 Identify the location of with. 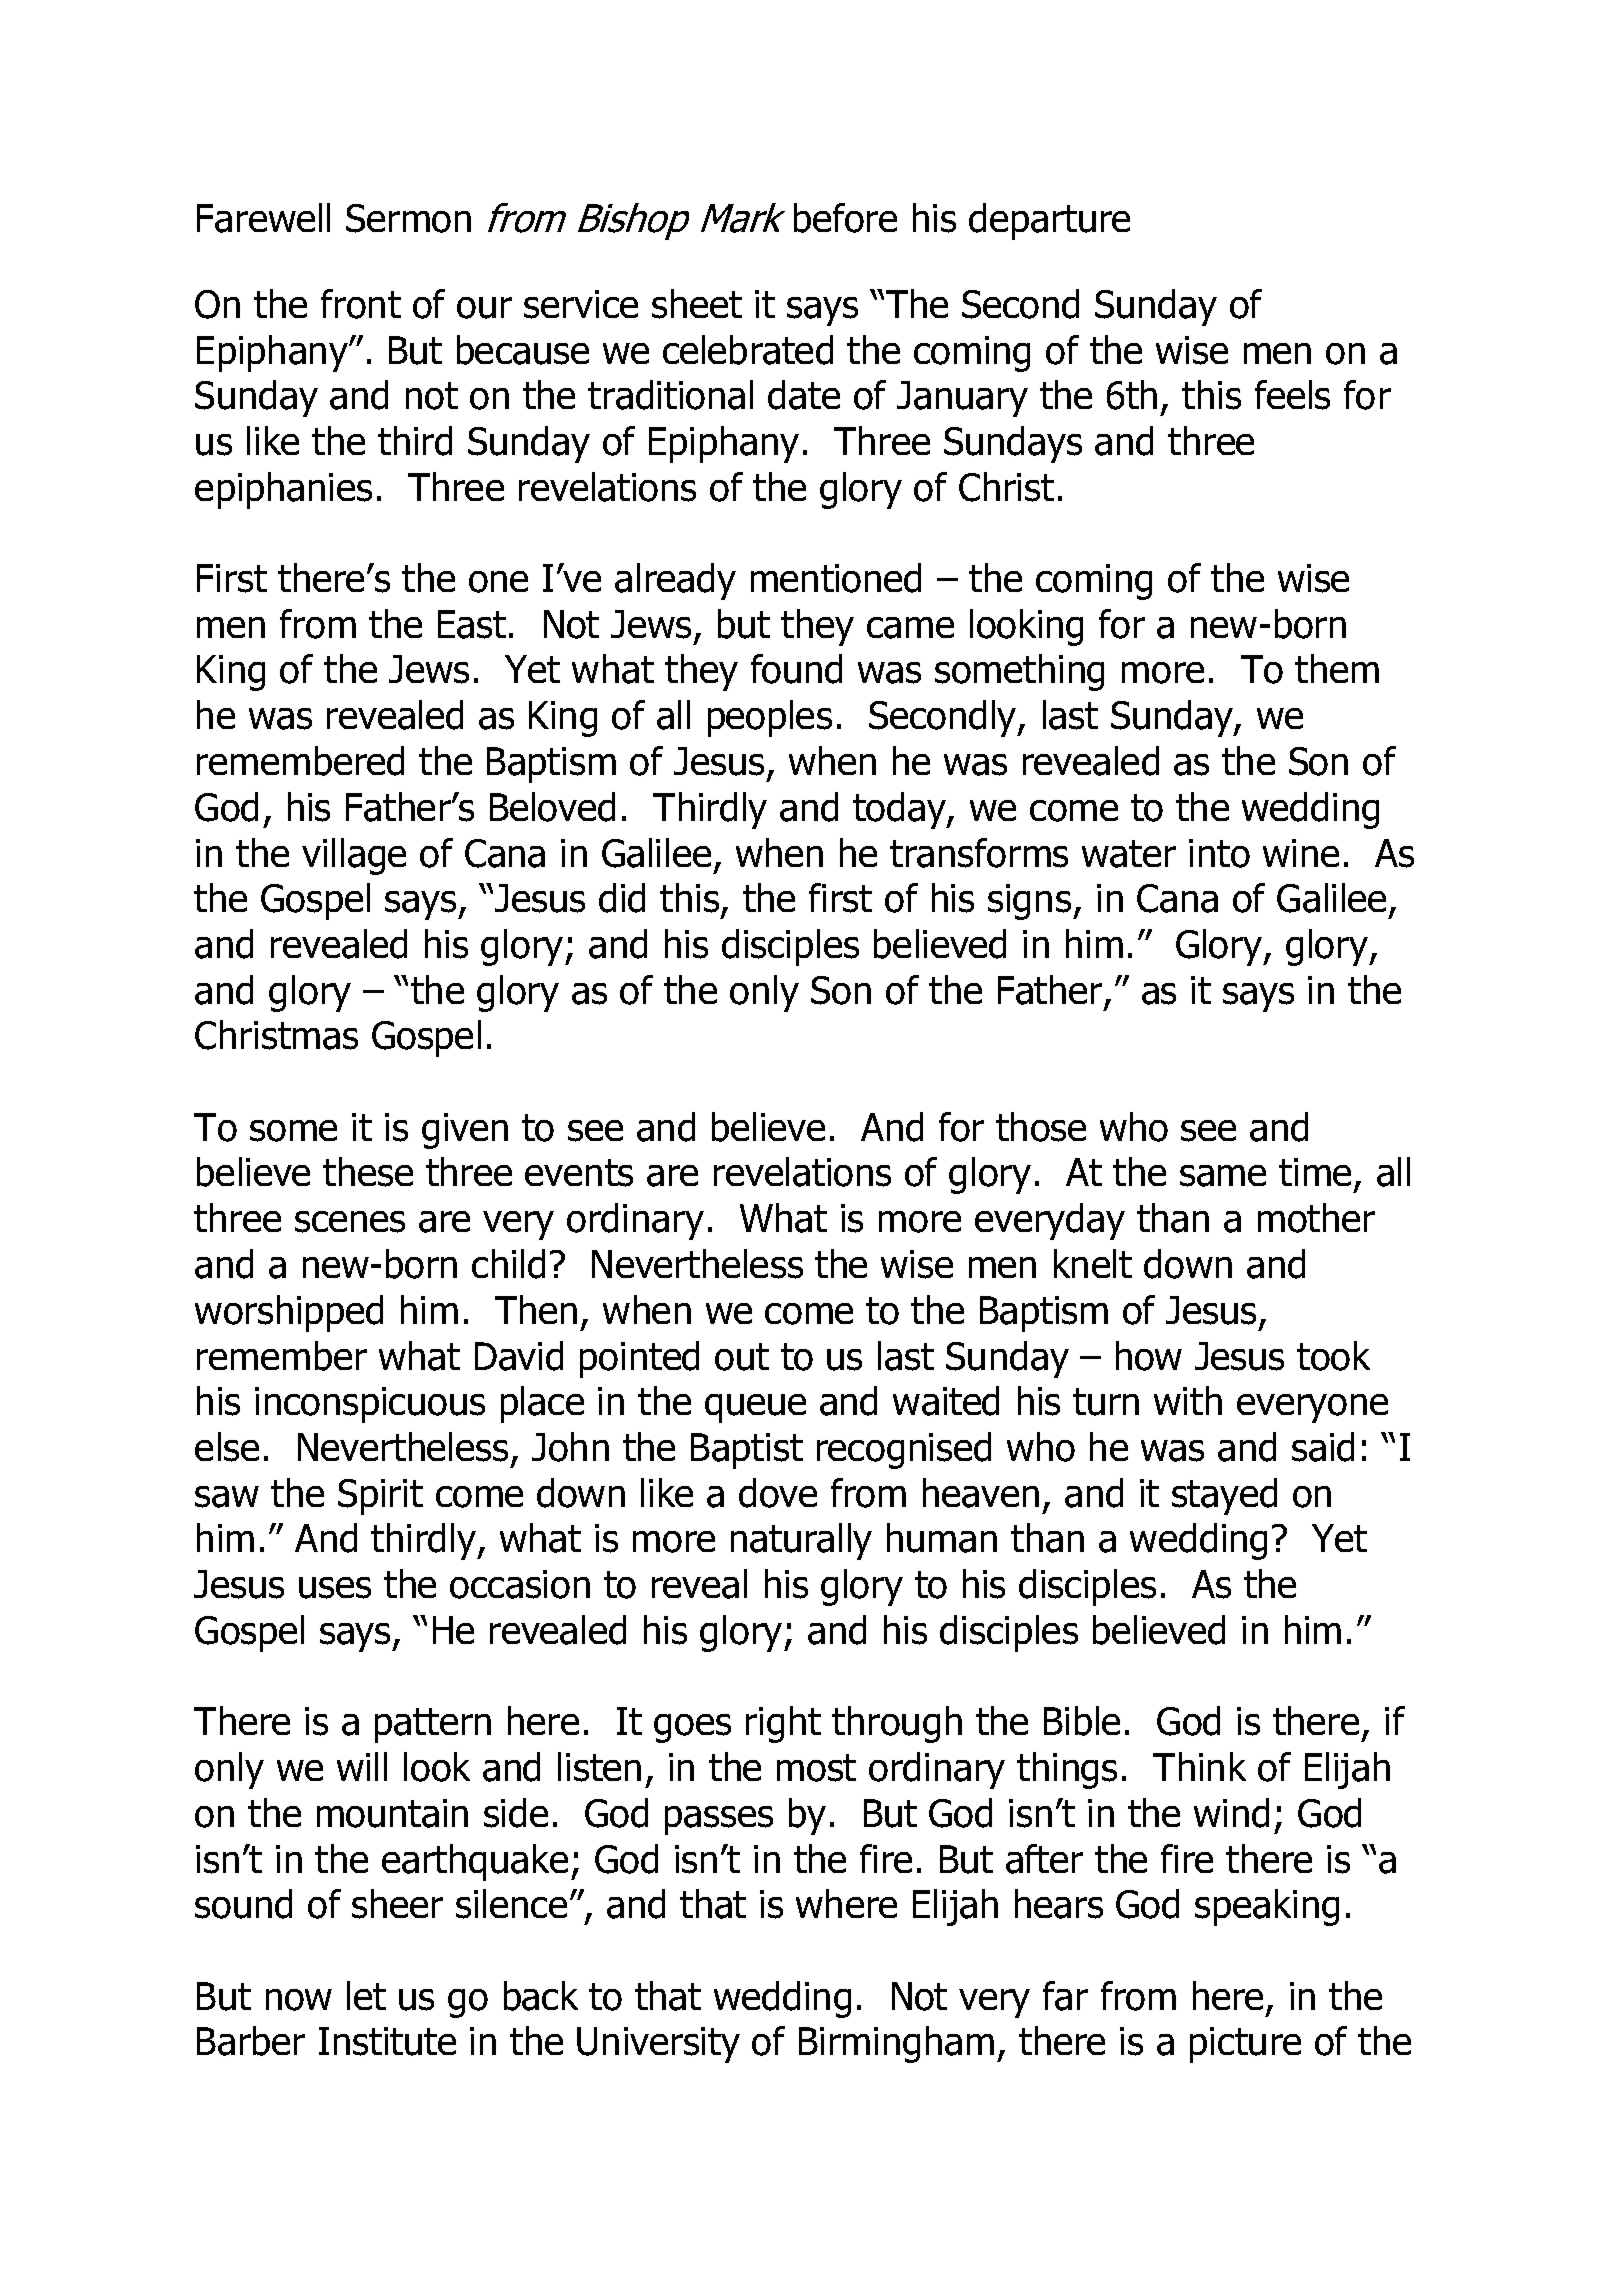
(1188, 1400).
